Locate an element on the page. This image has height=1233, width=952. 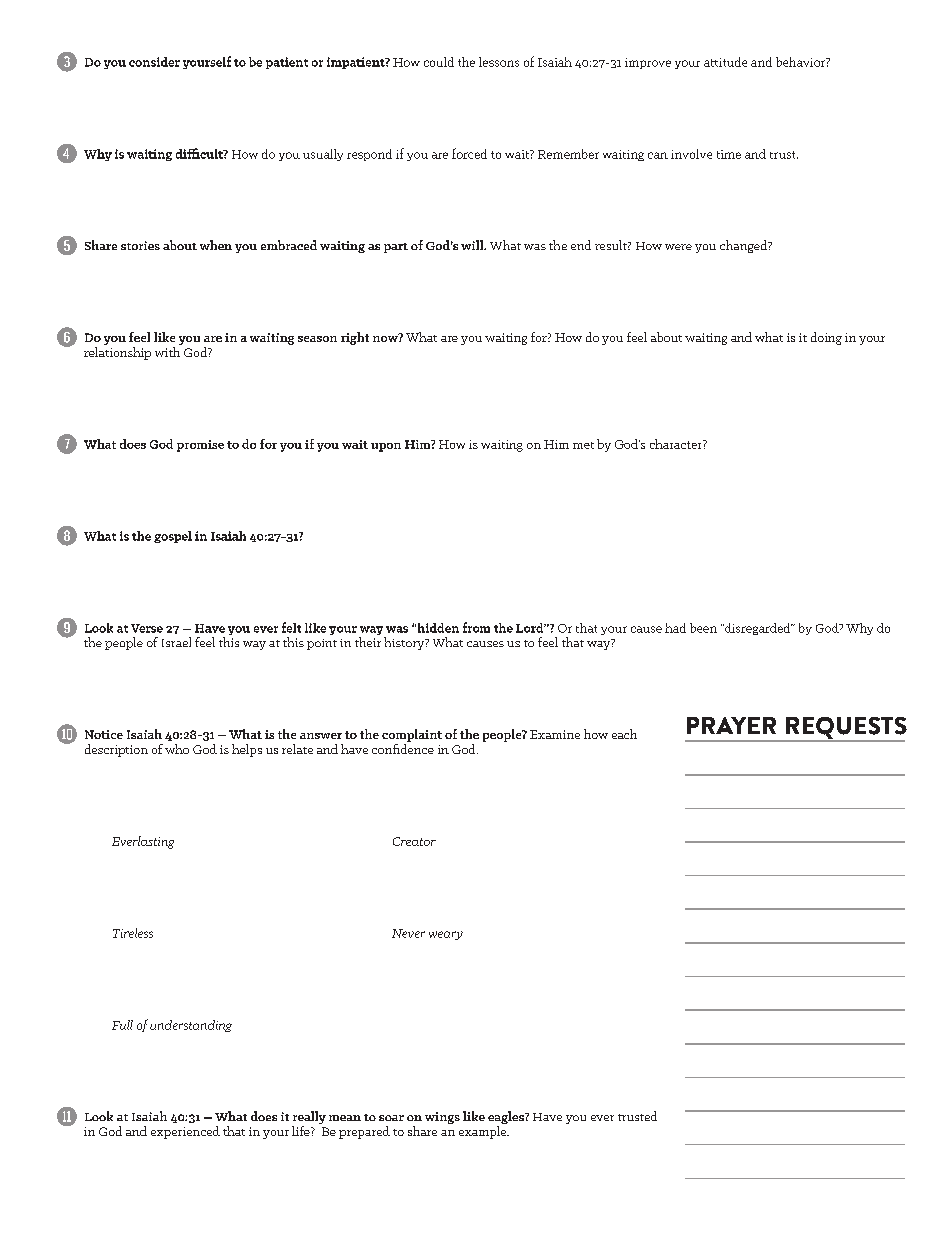
with is located at coordinates (167, 352).
